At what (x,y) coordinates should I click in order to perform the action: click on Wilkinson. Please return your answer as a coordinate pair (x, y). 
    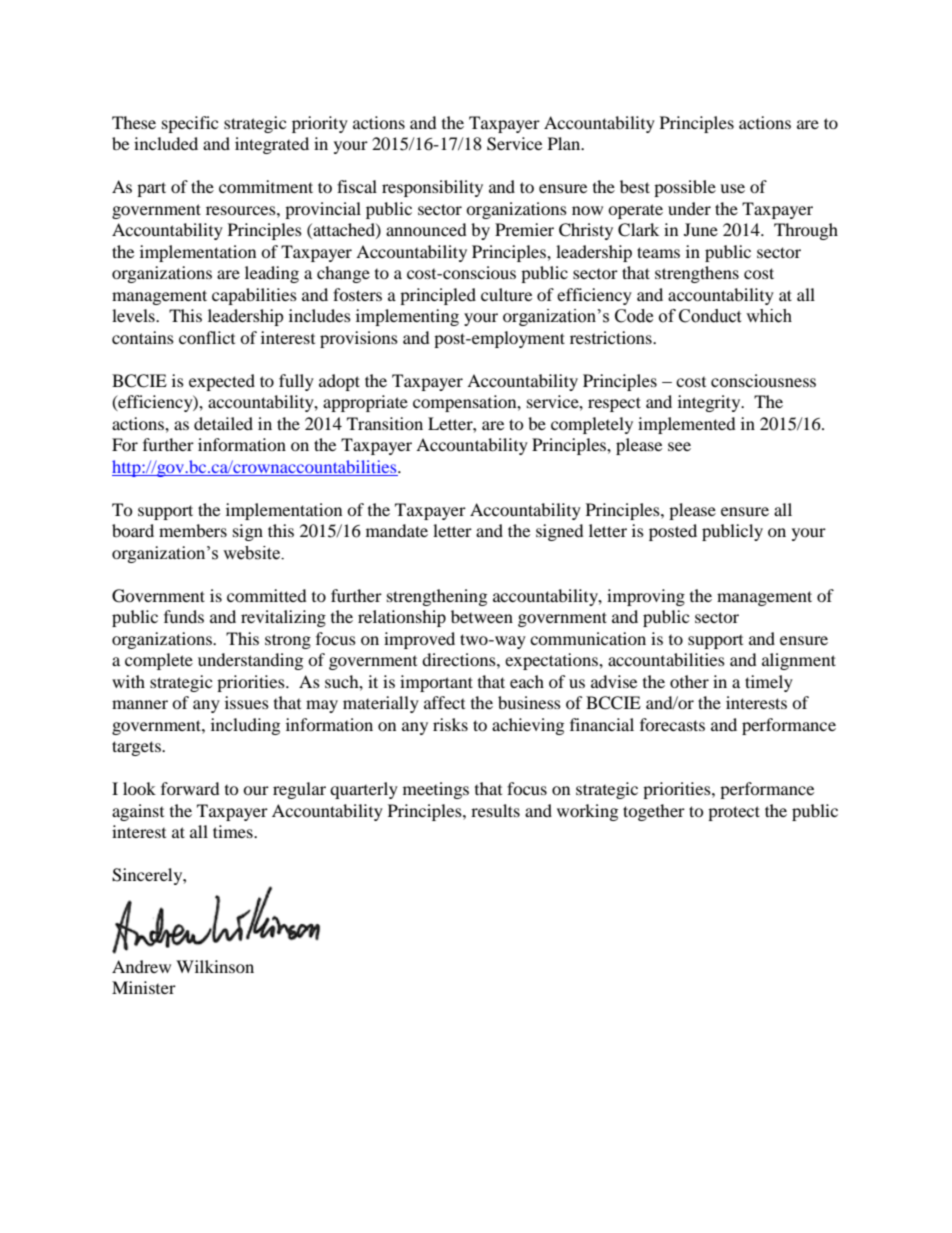
    Looking at the image, I should click on (215, 966).
